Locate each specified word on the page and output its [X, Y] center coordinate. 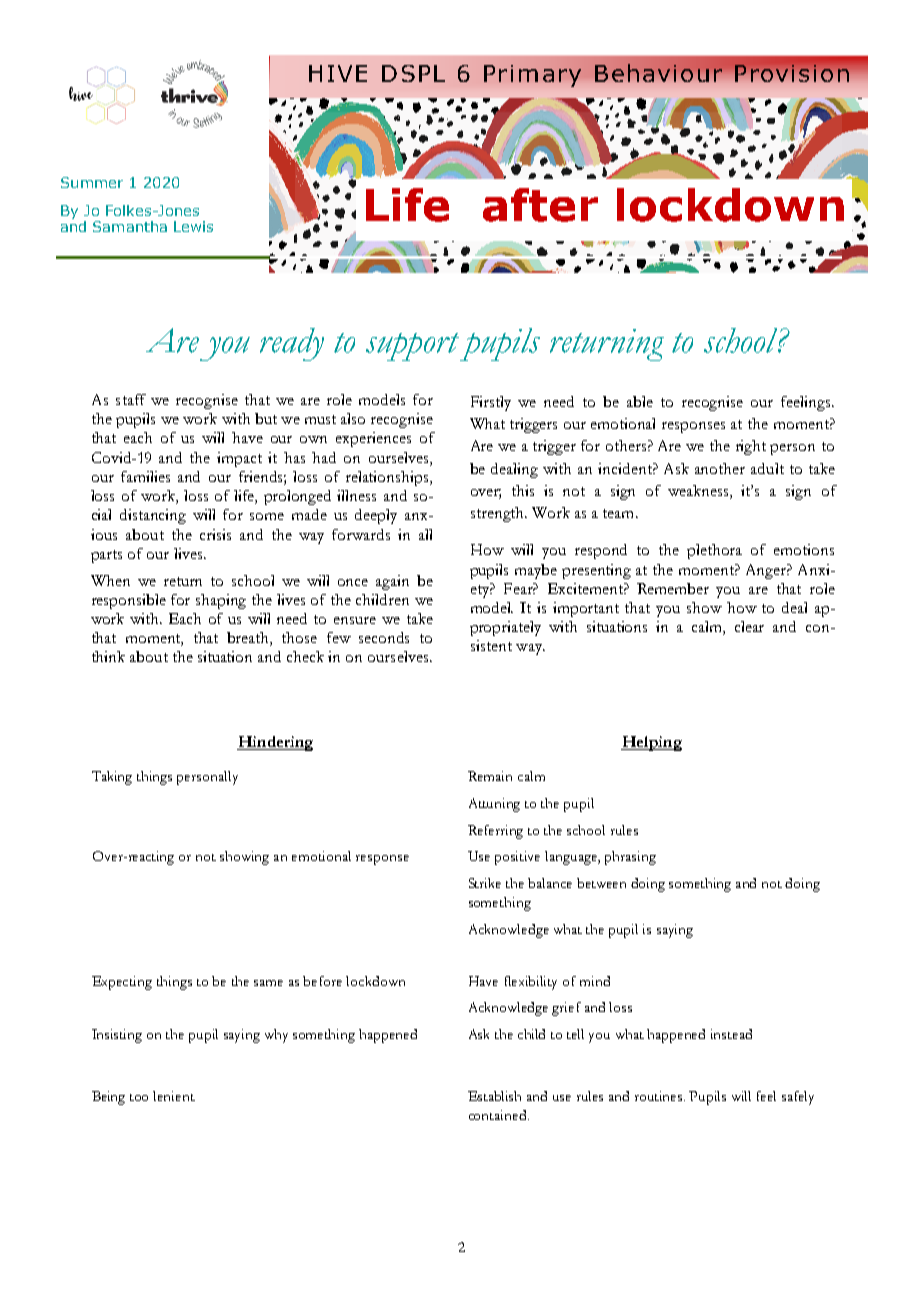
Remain [490, 776]
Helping [651, 743]
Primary [532, 76]
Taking [112, 778]
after [540, 205]
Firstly [491, 403]
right [751, 447]
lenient [174, 1096]
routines [660, 1096]
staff [131, 399]
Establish [494, 1096]
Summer [92, 182]
